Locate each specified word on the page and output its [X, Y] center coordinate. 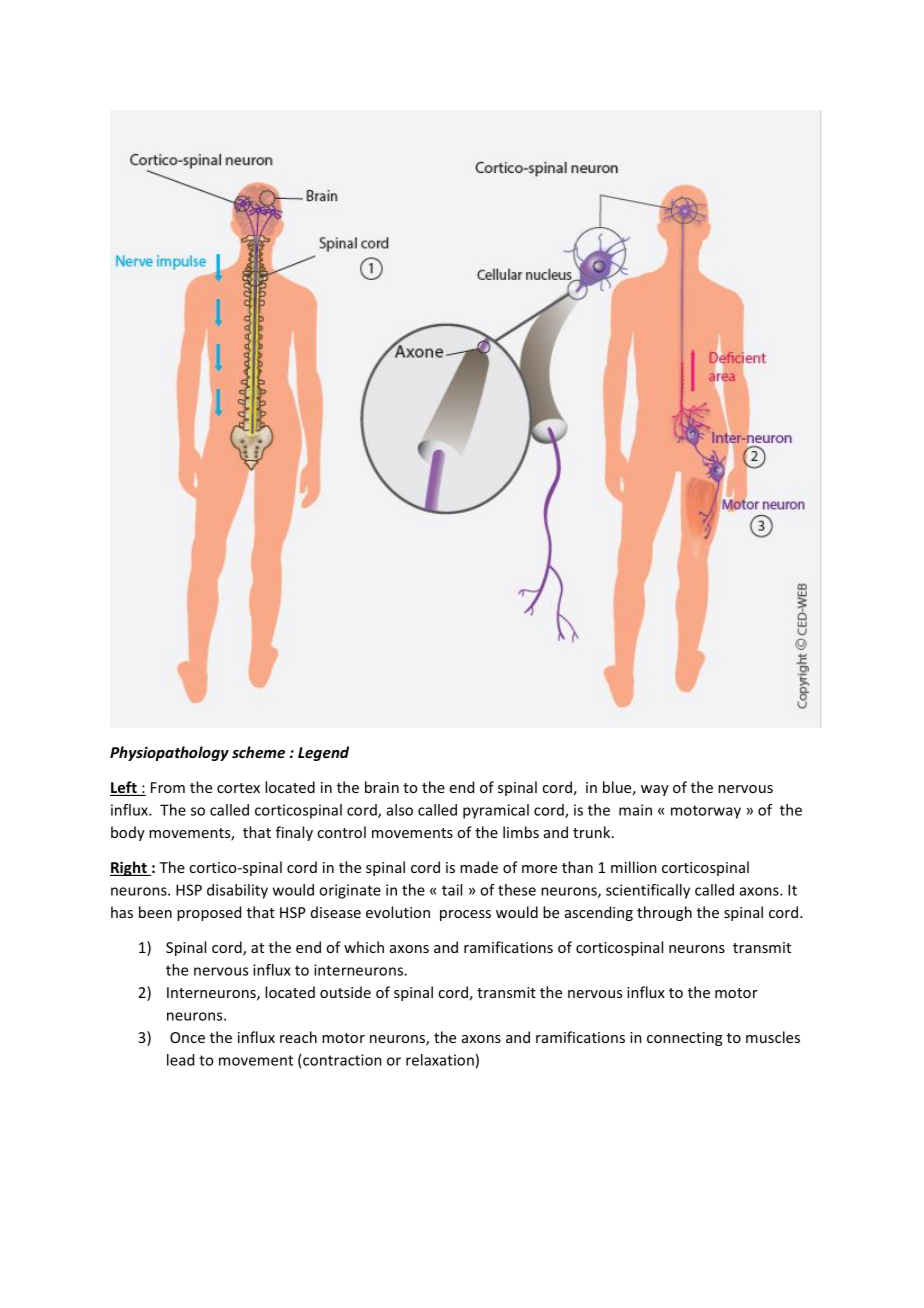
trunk [593, 832]
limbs [521, 832]
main [635, 810]
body [128, 833]
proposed [209, 913]
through [664, 913]
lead [180, 1060]
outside [345, 992]
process [465, 915]
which [364, 947]
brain [382, 787]
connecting [684, 1039]
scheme [258, 752]
